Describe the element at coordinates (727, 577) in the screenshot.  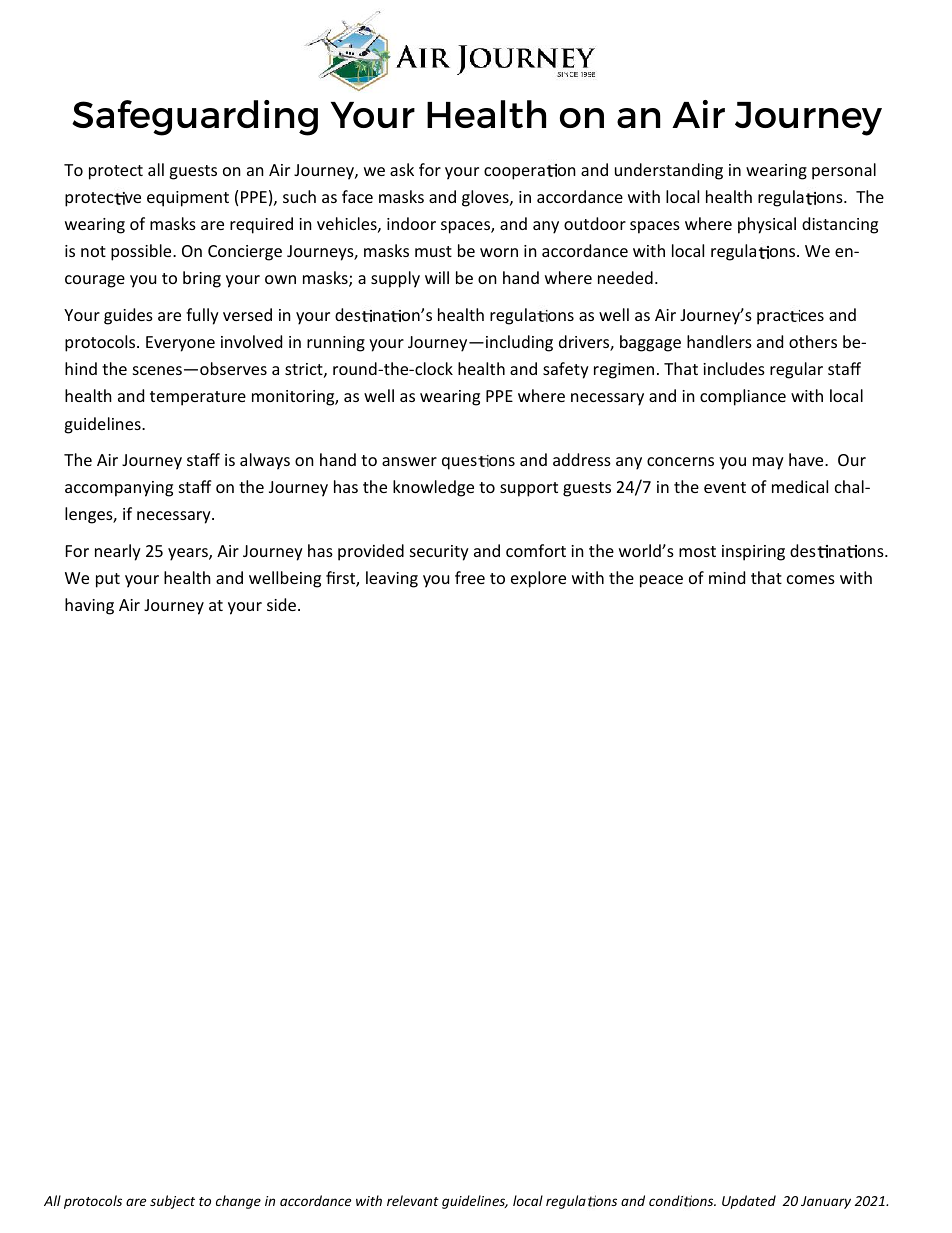
I see `mind` at that location.
